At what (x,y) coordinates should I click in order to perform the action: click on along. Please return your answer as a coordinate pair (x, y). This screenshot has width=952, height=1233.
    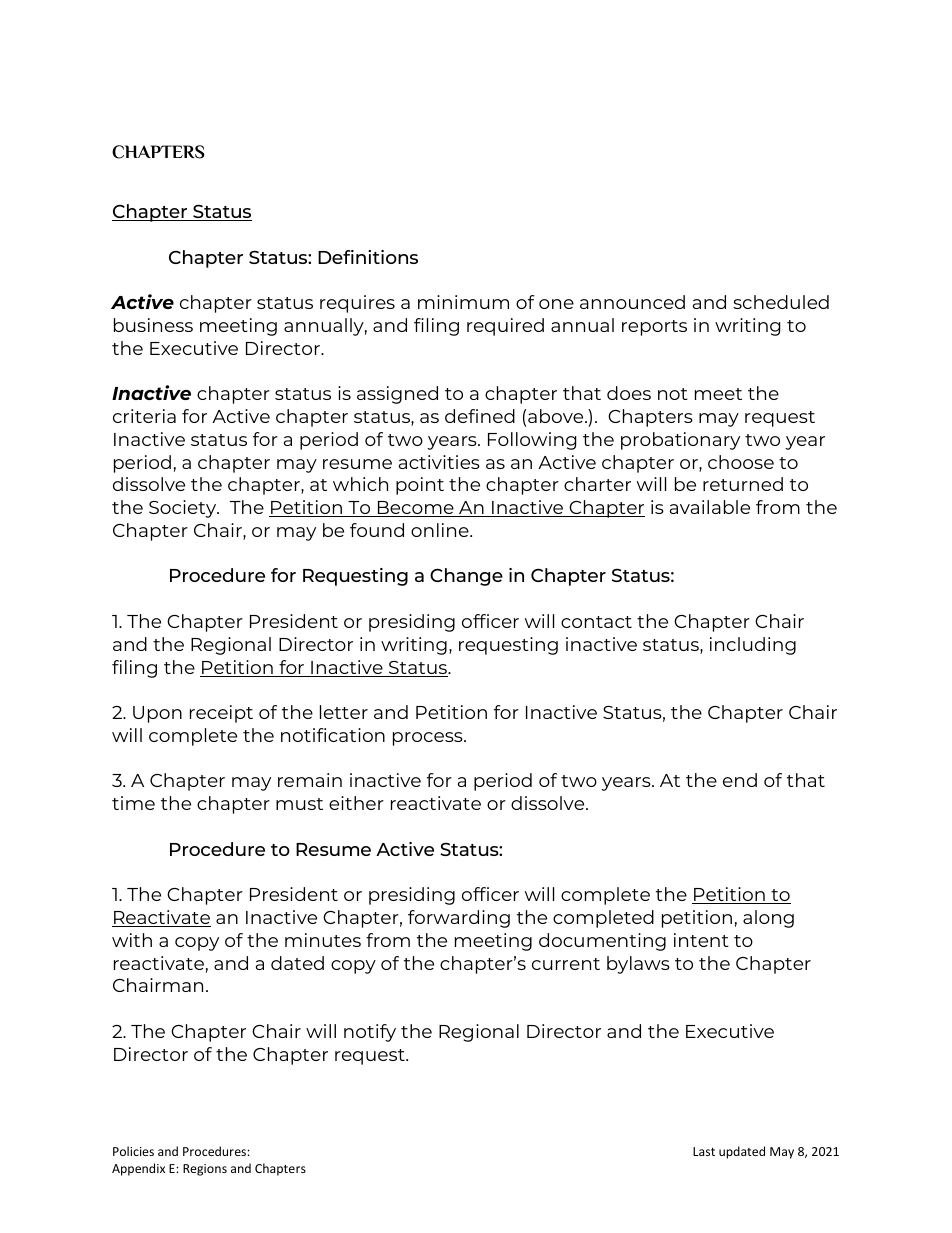
    Looking at the image, I should click on (768, 919).
